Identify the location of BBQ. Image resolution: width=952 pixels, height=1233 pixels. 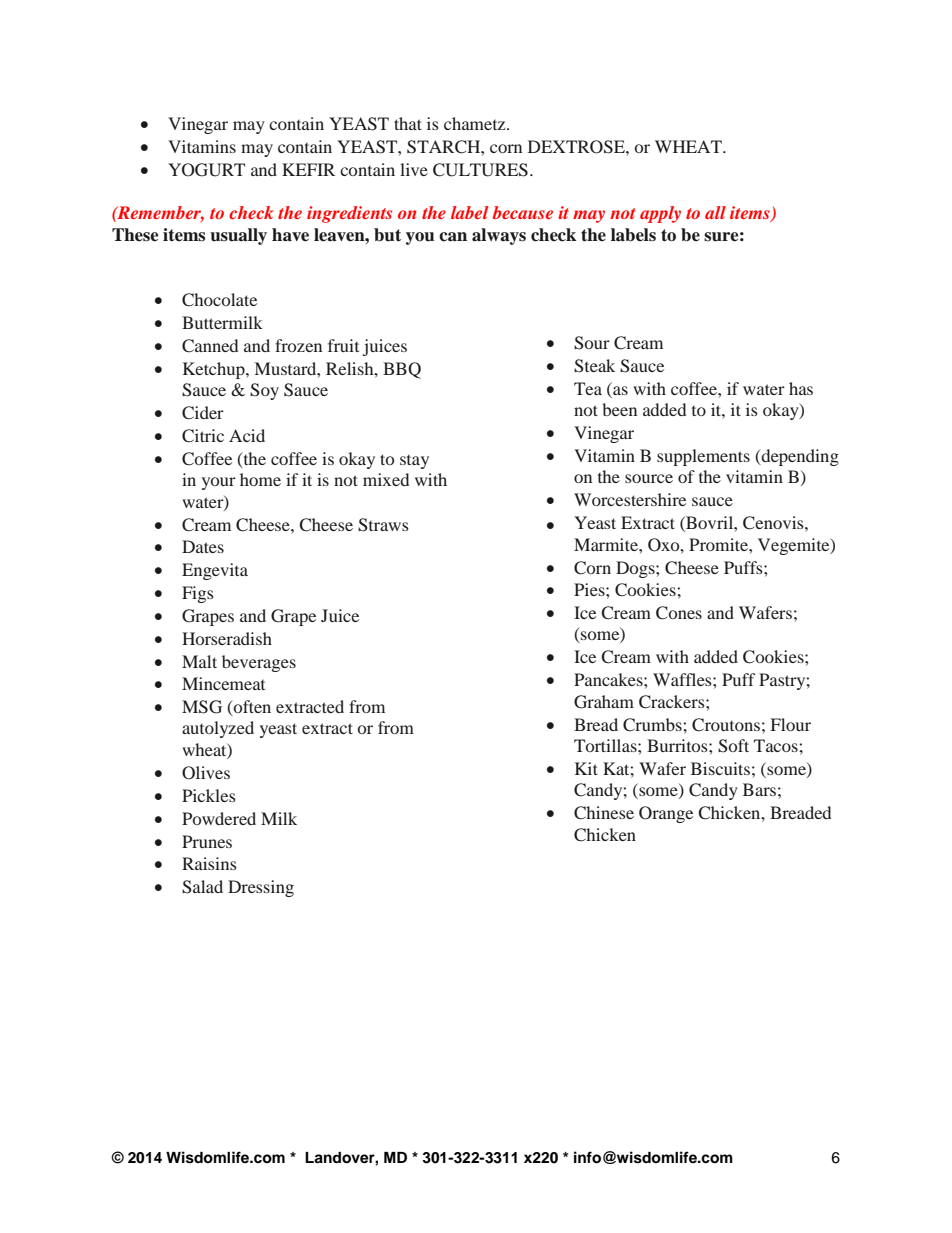
(402, 370).
